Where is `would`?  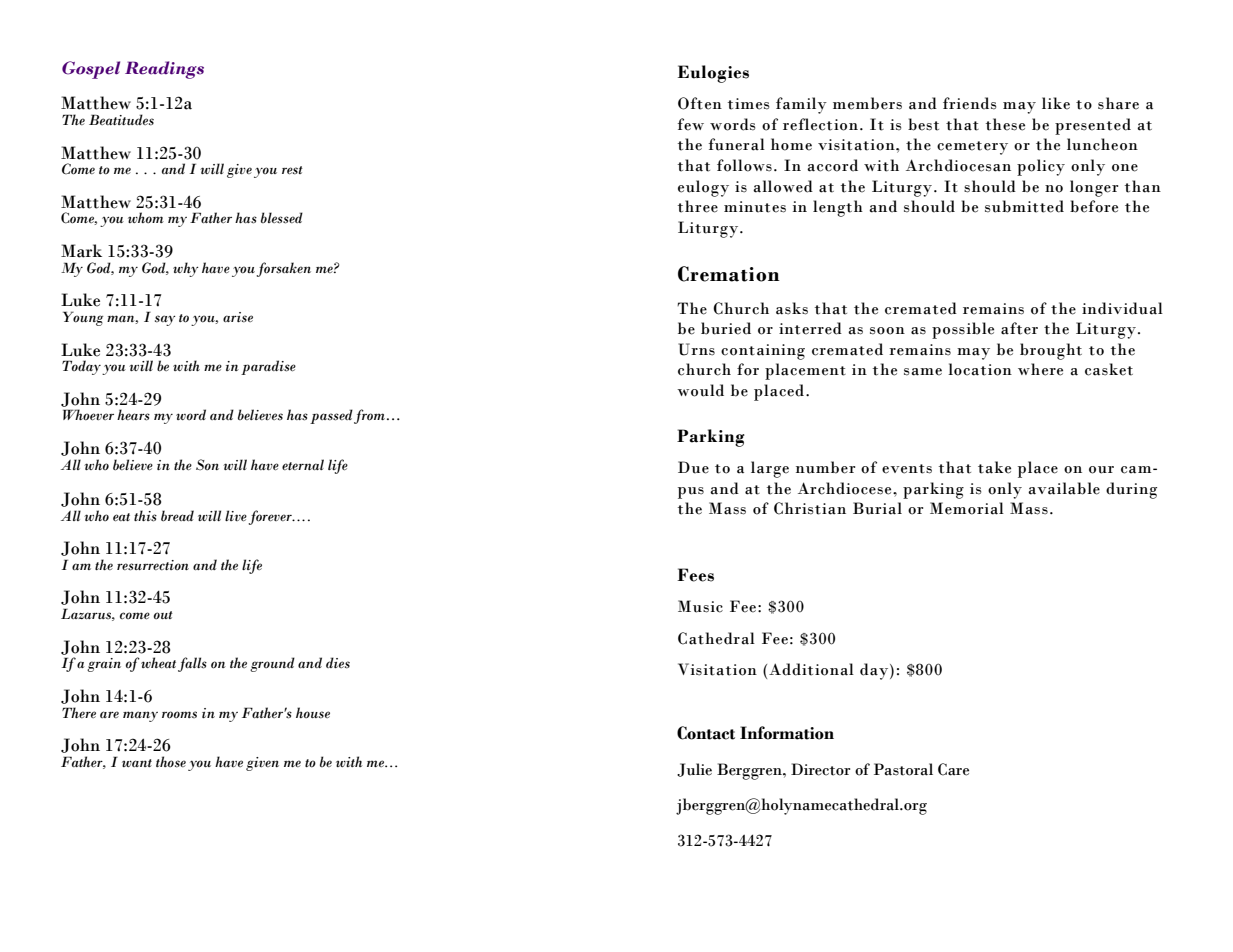 would is located at coordinates (700, 390).
